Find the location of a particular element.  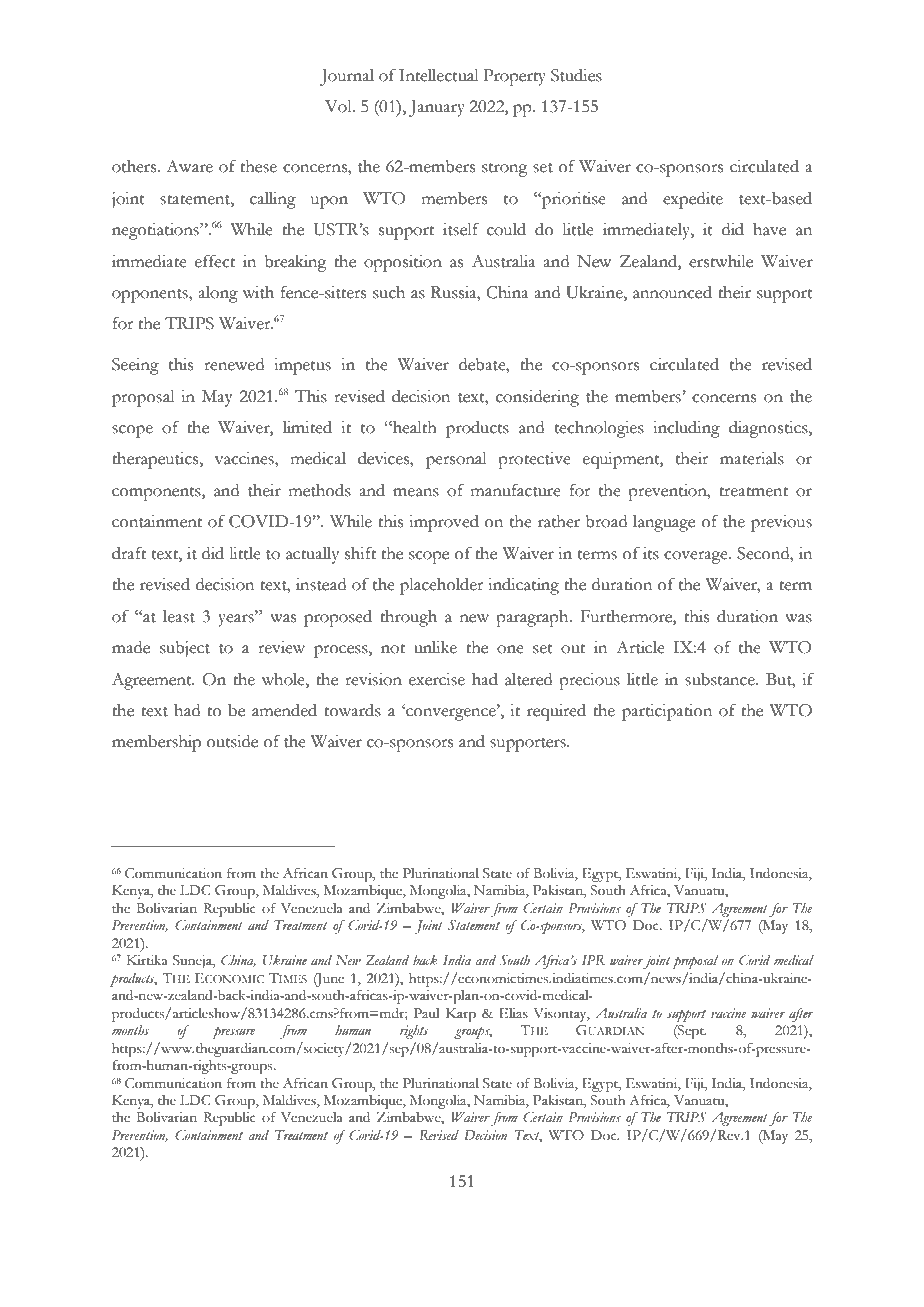

along is located at coordinates (218, 294).
